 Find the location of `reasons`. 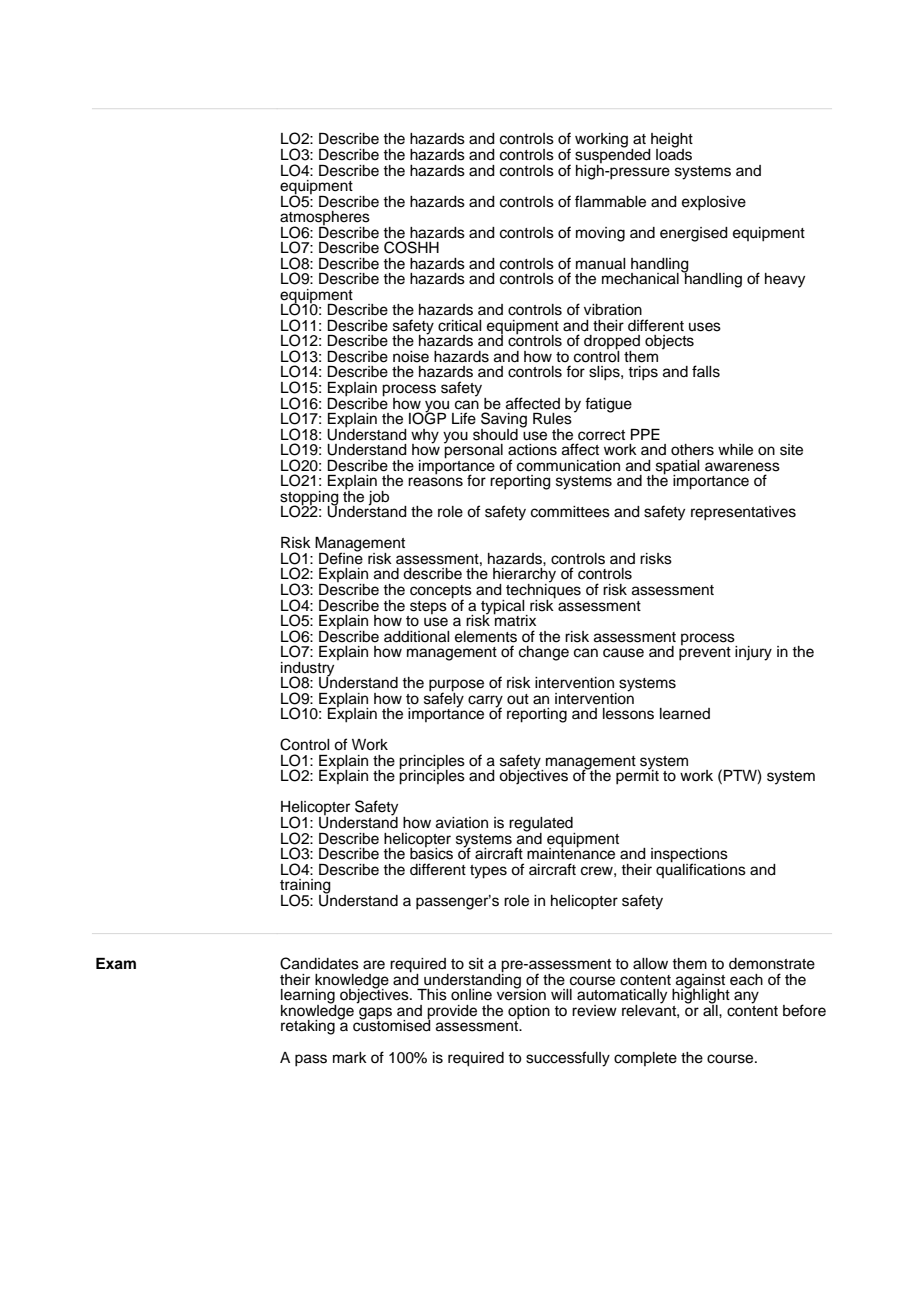

reasons is located at coordinates (435, 482).
